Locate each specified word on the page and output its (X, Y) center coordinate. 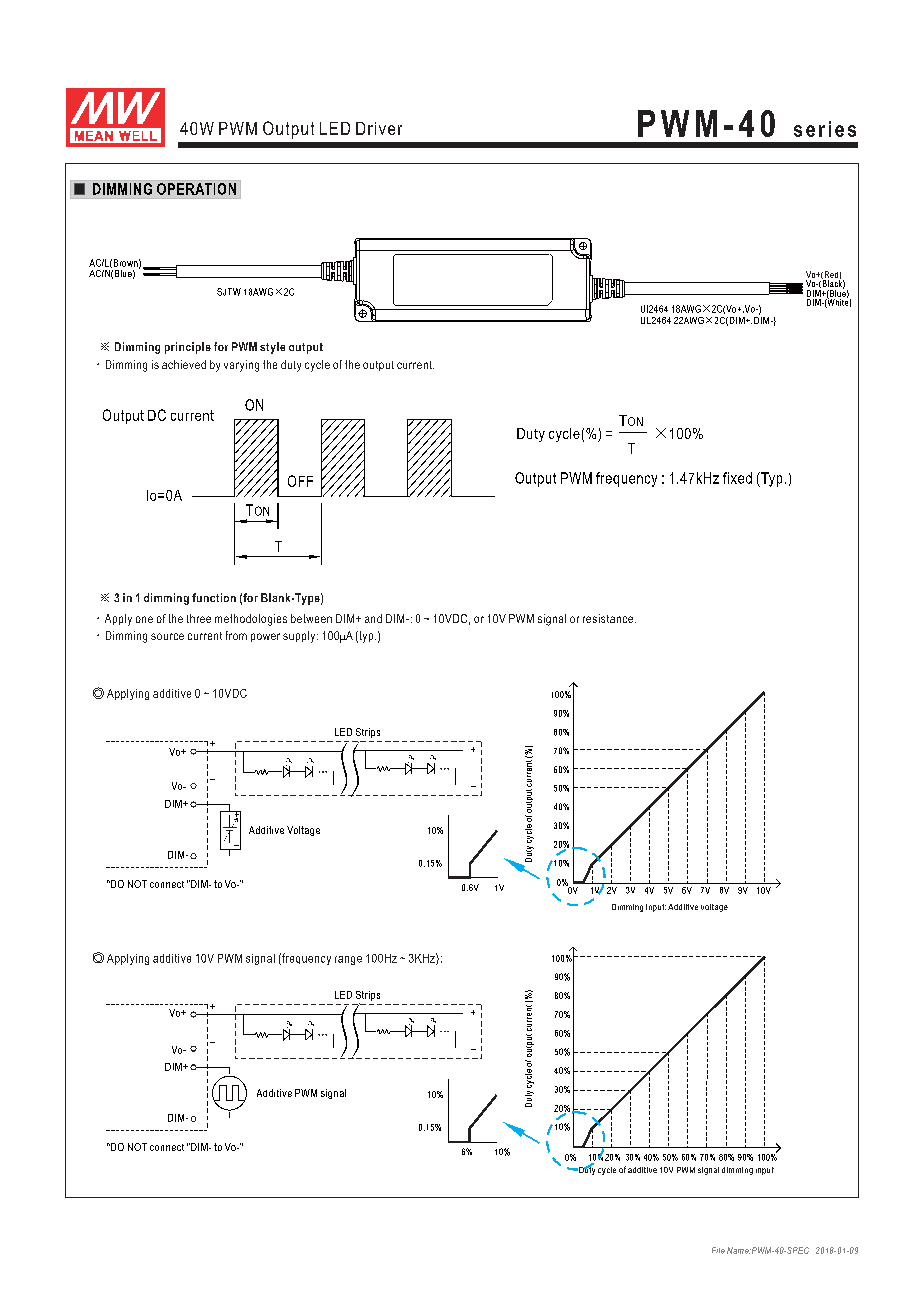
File (718, 1250)
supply (300, 637)
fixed (737, 478)
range (348, 960)
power (265, 637)
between (311, 618)
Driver (379, 128)
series (825, 129)
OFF (300, 481)
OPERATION (196, 189)
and (373, 618)
